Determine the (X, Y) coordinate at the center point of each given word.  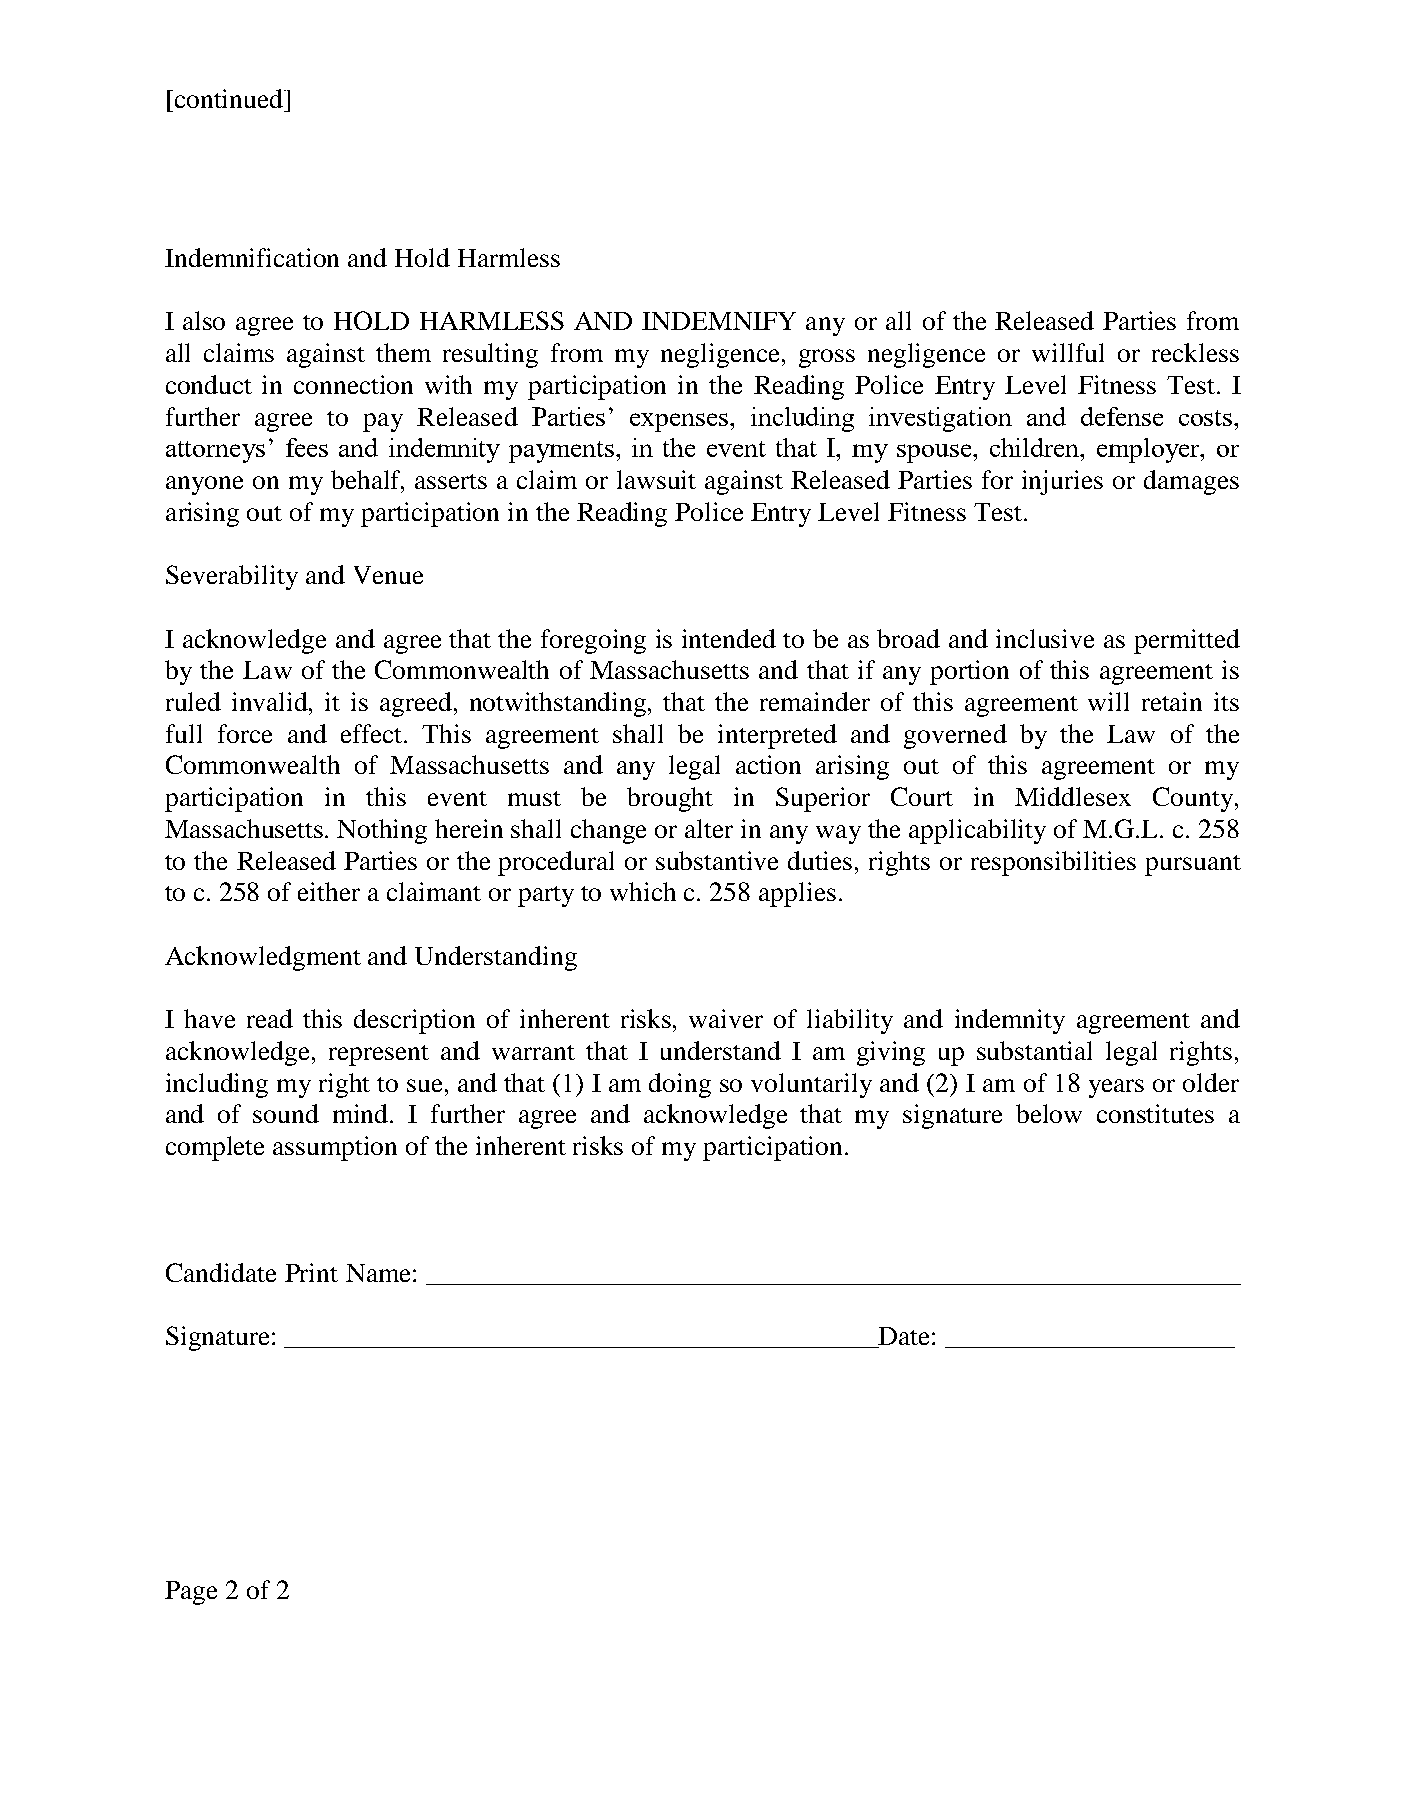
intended (729, 638)
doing (680, 1085)
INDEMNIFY (719, 321)
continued (230, 98)
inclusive (1045, 638)
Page (191, 1593)
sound (286, 1113)
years (1116, 1088)
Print (311, 1272)
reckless (1195, 352)
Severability (232, 577)
